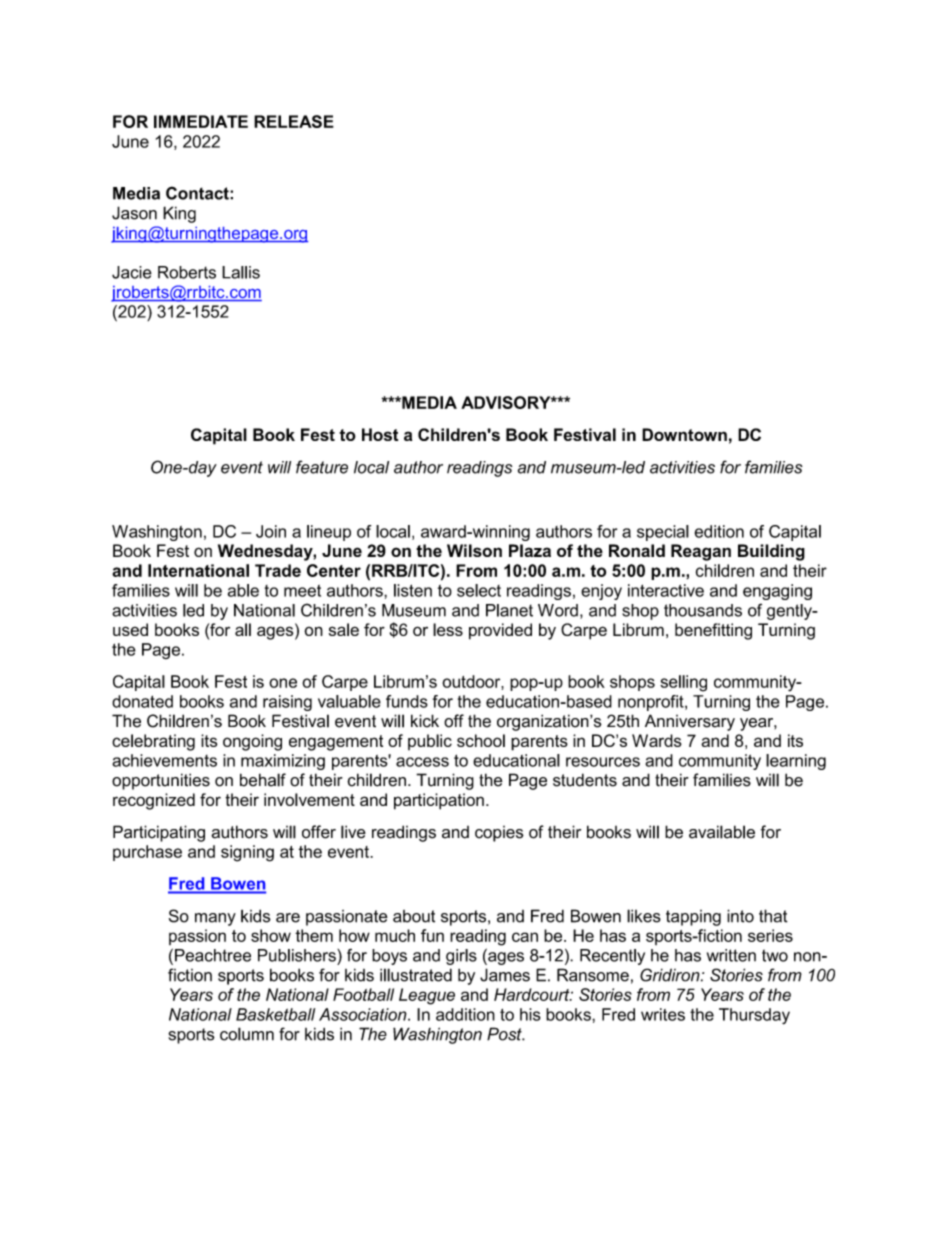  What do you see at coordinates (740, 916) in the screenshot?
I see `into` at bounding box center [740, 916].
